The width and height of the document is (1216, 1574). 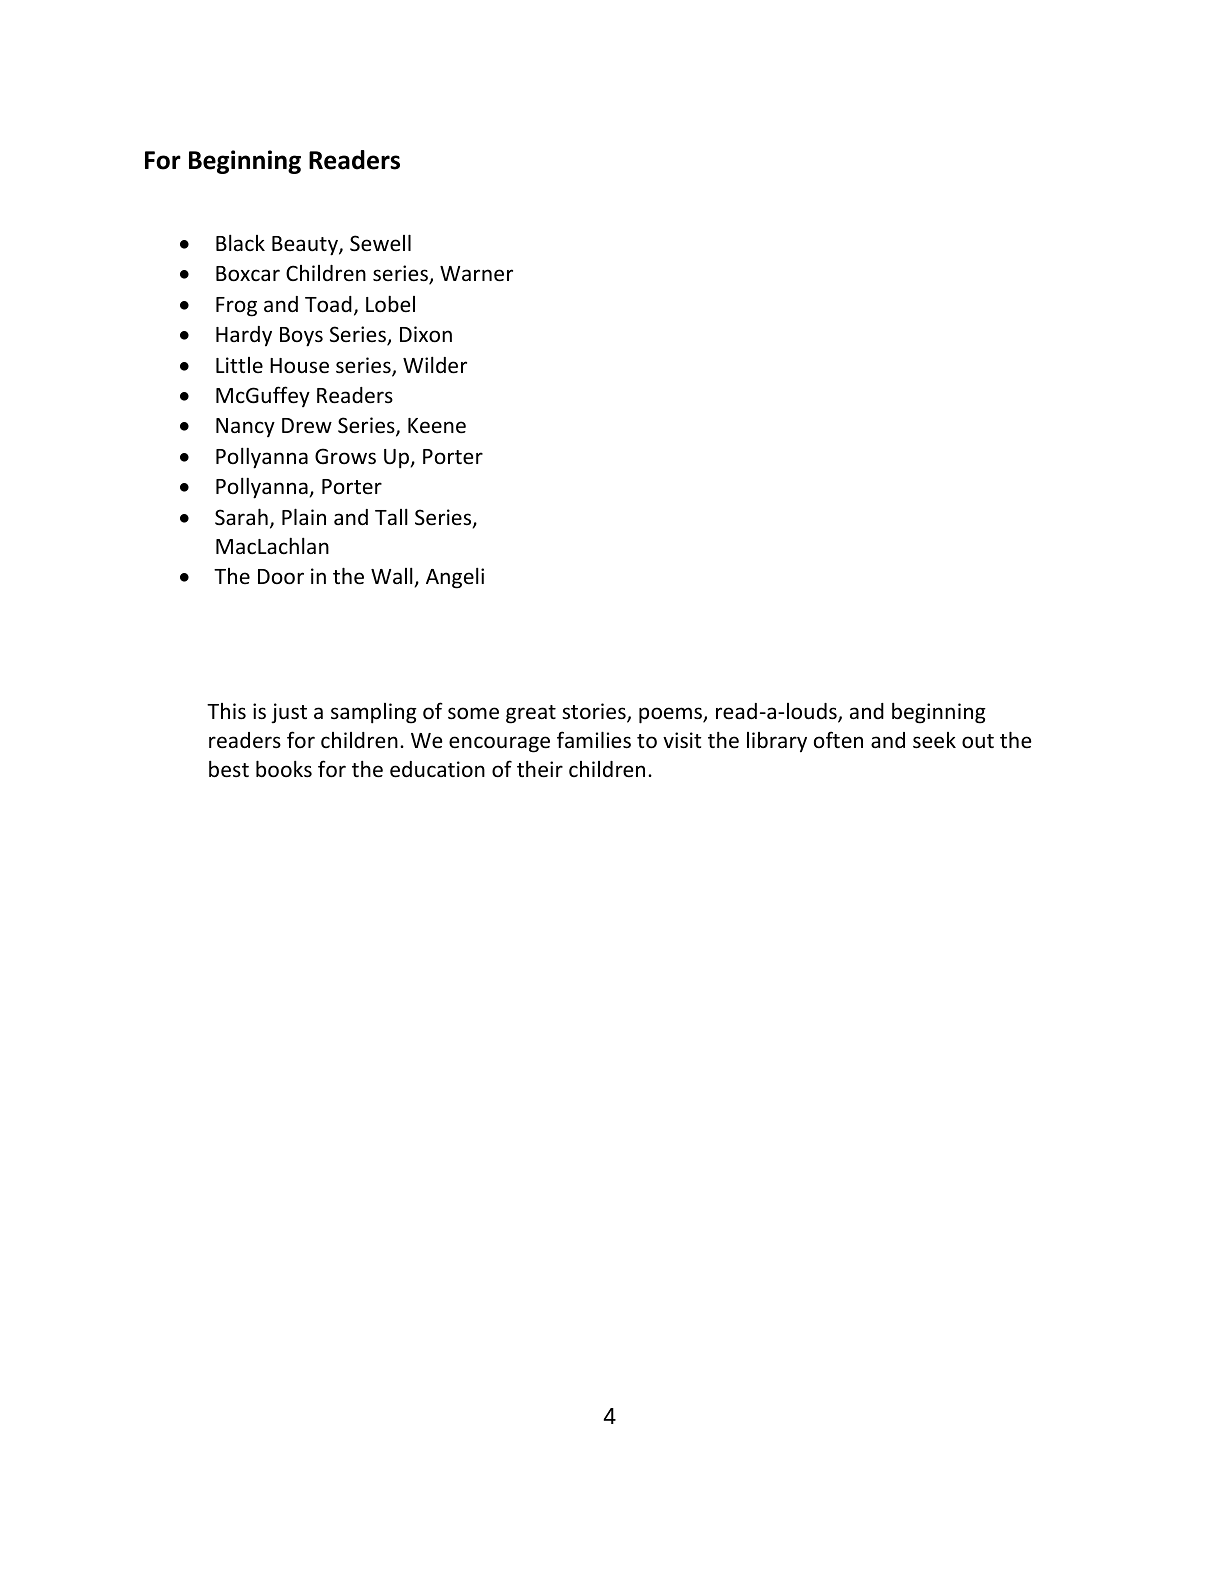 What do you see at coordinates (306, 246) in the document?
I see `Beauty` at bounding box center [306, 246].
